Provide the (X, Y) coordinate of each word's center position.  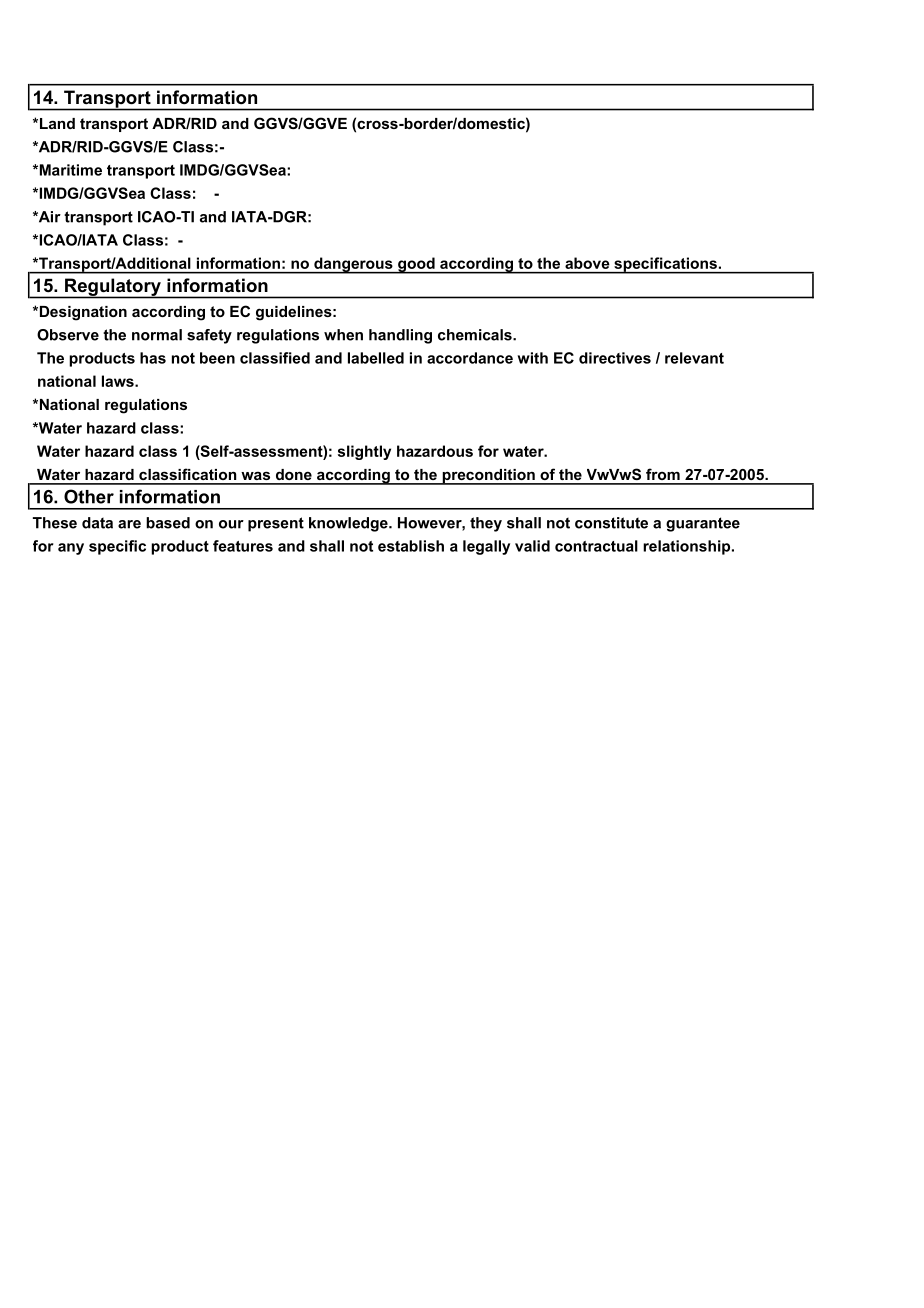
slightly (364, 452)
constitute (611, 523)
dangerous (353, 265)
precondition (488, 477)
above (587, 263)
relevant (694, 358)
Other (89, 496)
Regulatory (113, 288)
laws (119, 381)
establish (411, 546)
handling (400, 336)
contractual (596, 546)
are (129, 524)
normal (157, 335)
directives (615, 358)
